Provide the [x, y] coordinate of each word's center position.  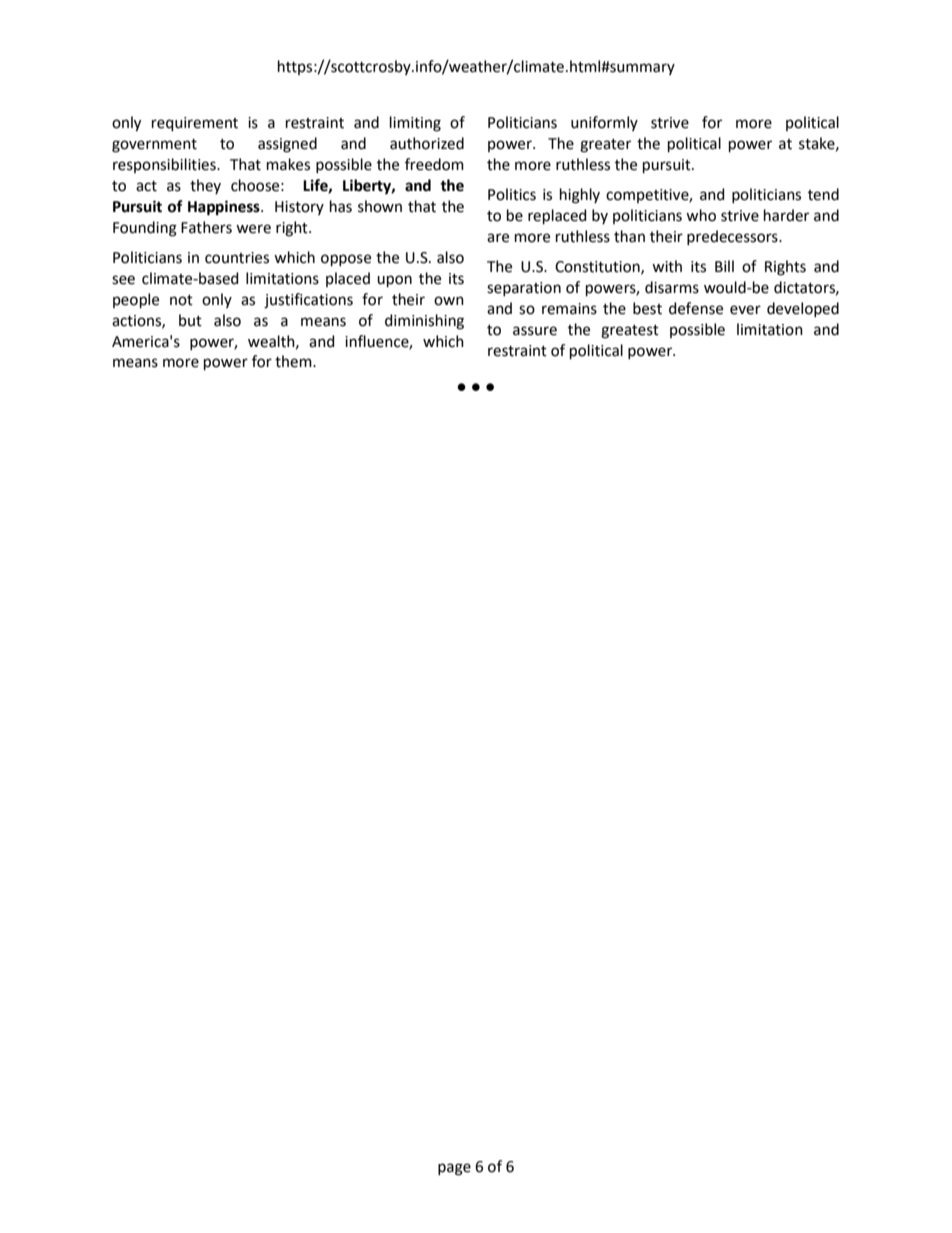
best [647, 308]
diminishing [424, 322]
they [205, 186]
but [190, 320]
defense [696, 308]
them [294, 361]
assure [535, 331]
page [454, 1169]
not [181, 300]
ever [745, 310]
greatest [630, 332]
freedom [434, 164]
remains [569, 309]
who [701, 215]
